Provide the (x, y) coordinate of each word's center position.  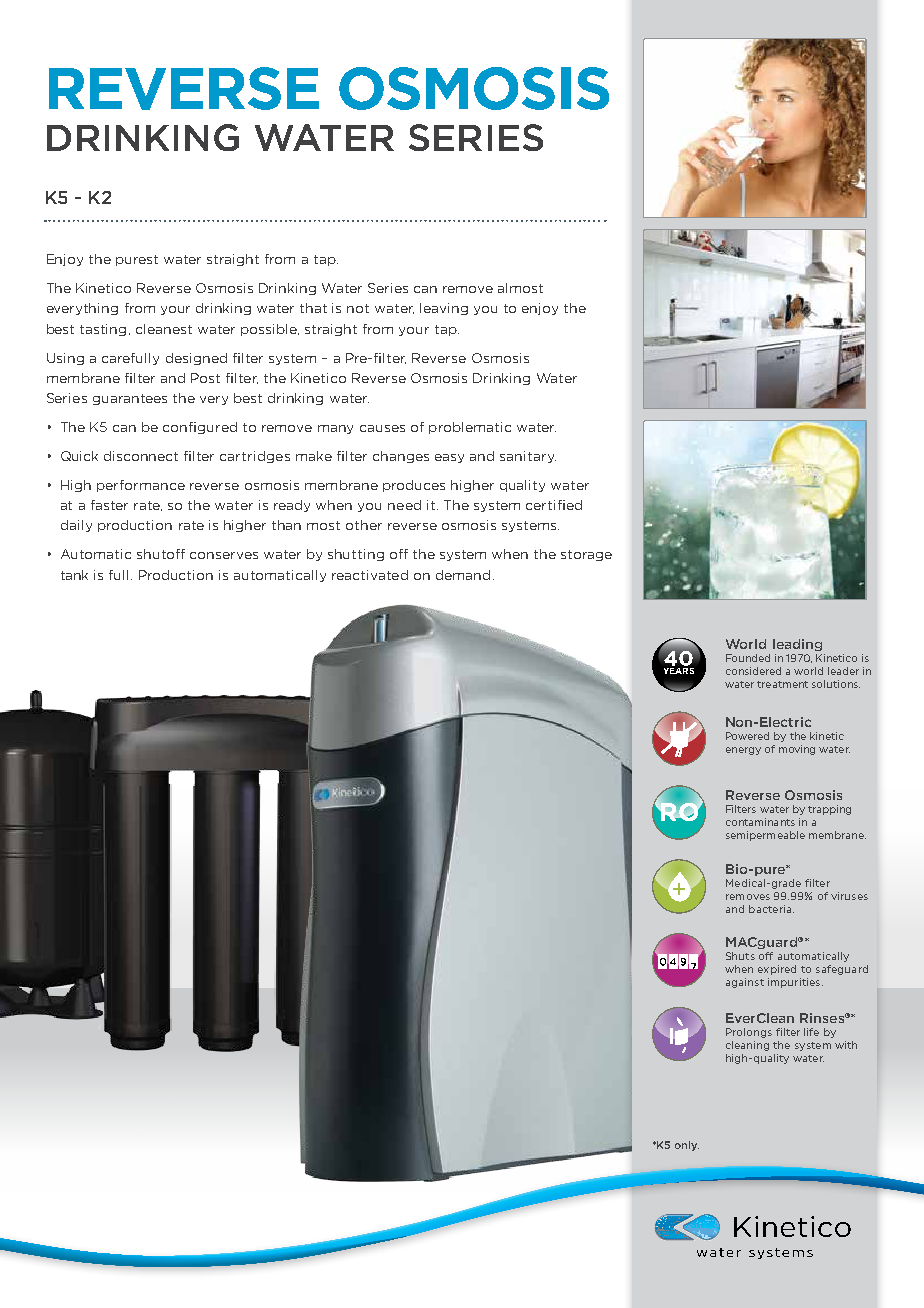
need (404, 505)
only (687, 1146)
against (745, 983)
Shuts (740, 956)
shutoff (161, 554)
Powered (747, 736)
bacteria (771, 909)
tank (74, 575)
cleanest (164, 329)
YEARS (679, 671)
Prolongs (749, 1033)
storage (586, 555)
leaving (444, 309)
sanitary (528, 457)
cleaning (747, 1046)
